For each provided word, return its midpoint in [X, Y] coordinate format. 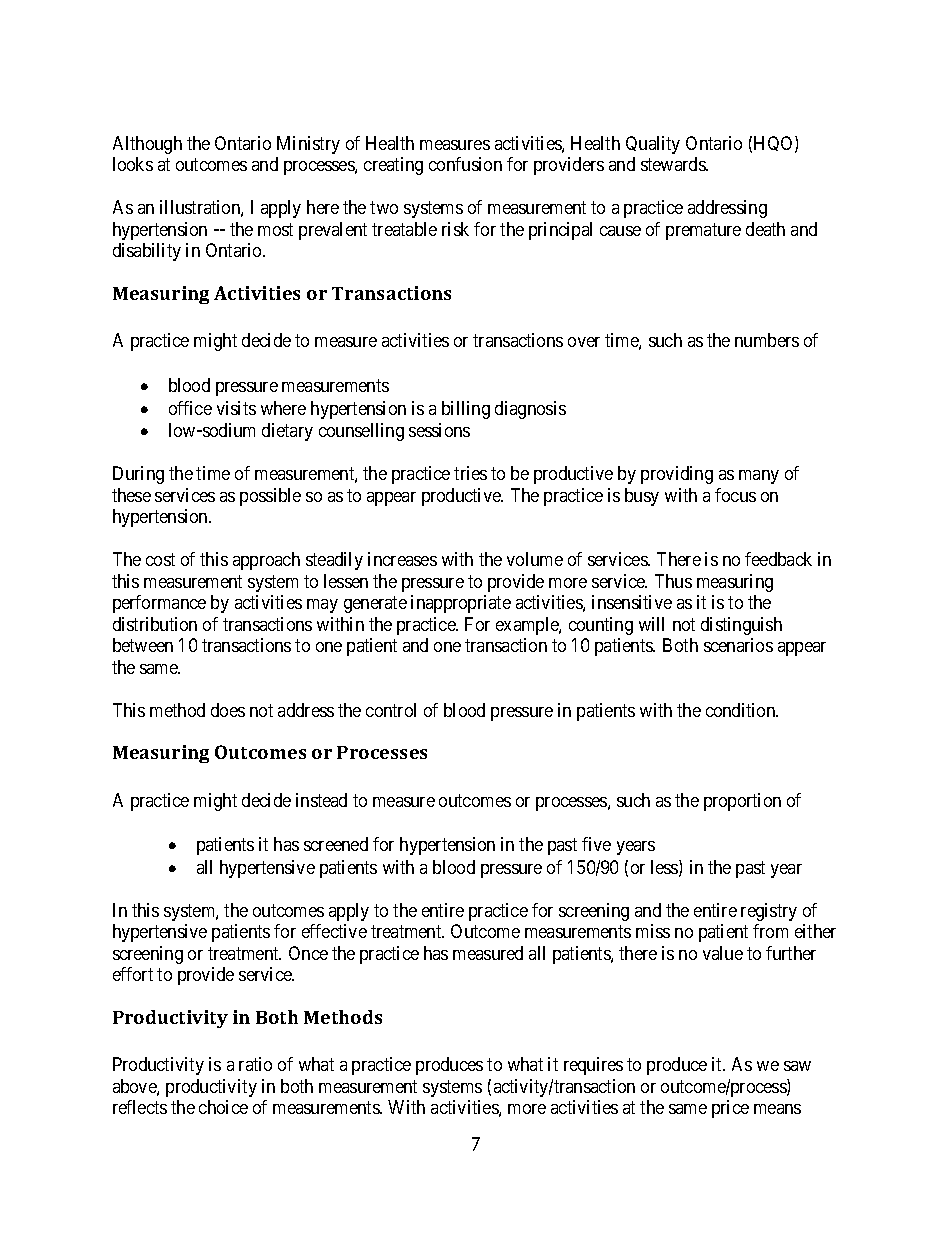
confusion [465, 164]
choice [223, 1107]
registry [769, 912]
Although [147, 145]
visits [236, 408]
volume [535, 559]
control [391, 710]
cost [160, 559]
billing [466, 410]
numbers [767, 340]
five [596, 844]
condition [742, 710]
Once [308, 953]
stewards [674, 164]
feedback [778, 559]
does [228, 710]
